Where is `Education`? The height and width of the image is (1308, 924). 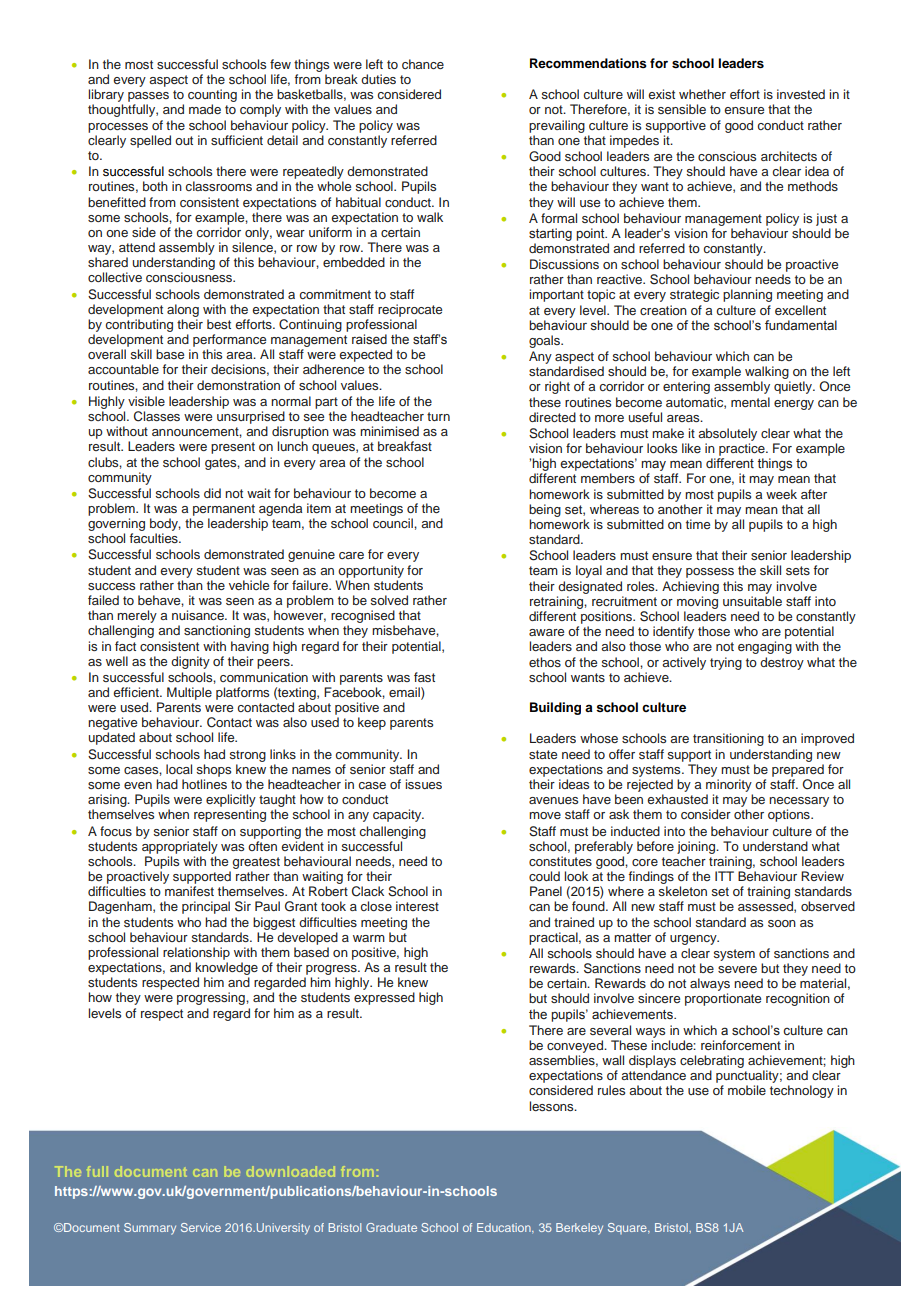
Education is located at coordinates (505, 1228).
